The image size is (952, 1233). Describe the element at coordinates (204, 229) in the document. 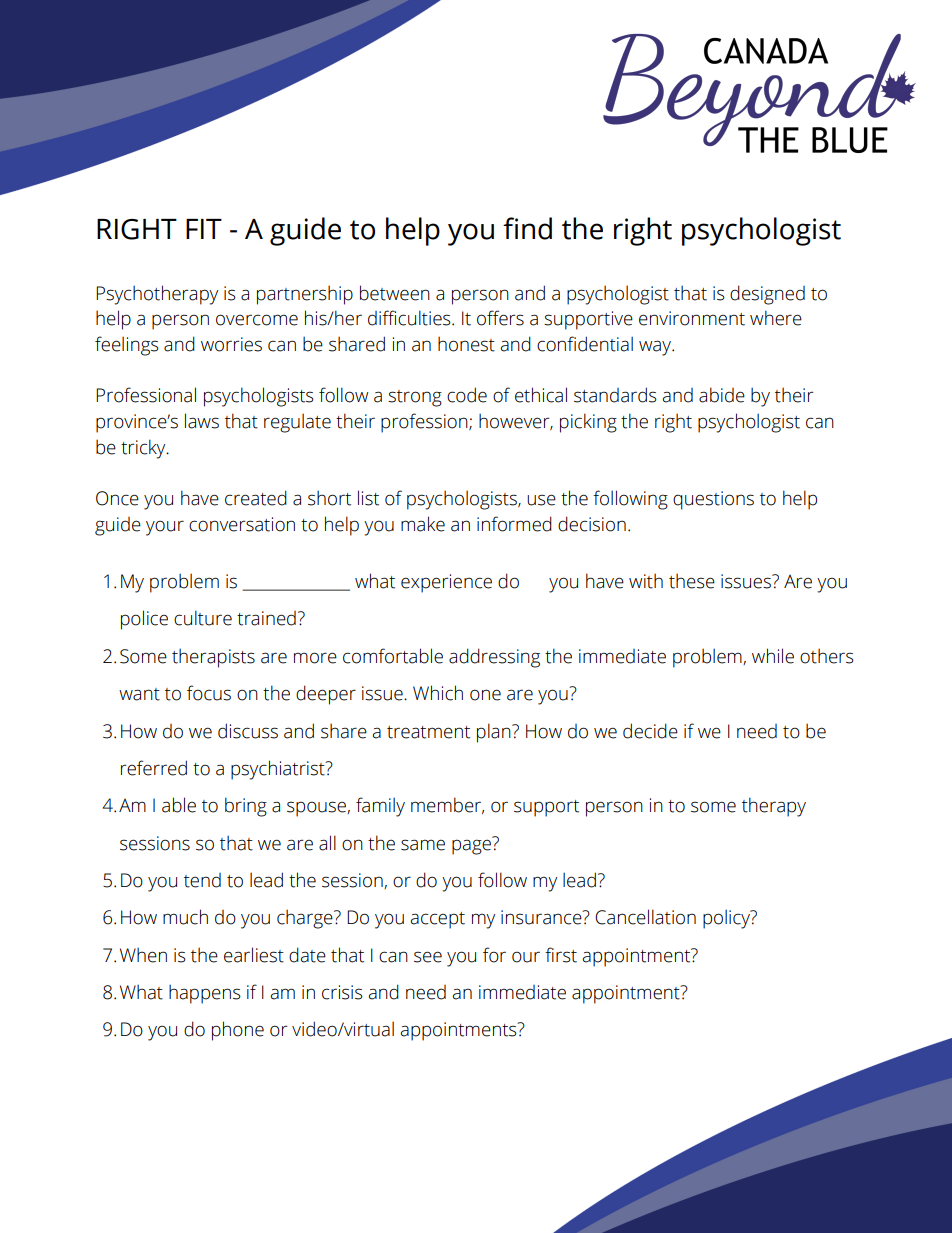

I see `FIT` at that location.
